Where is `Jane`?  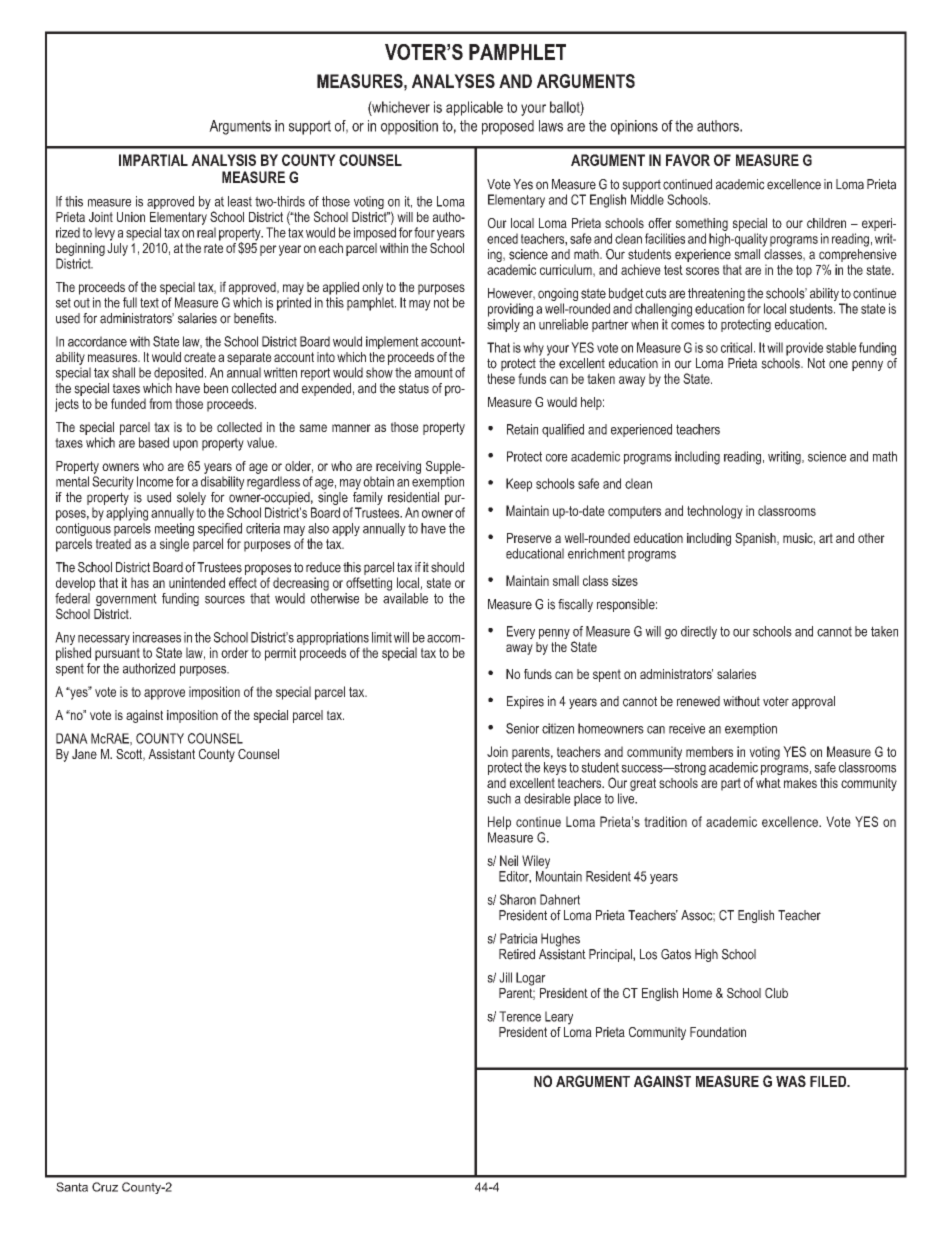
Jane is located at coordinates (84, 754).
